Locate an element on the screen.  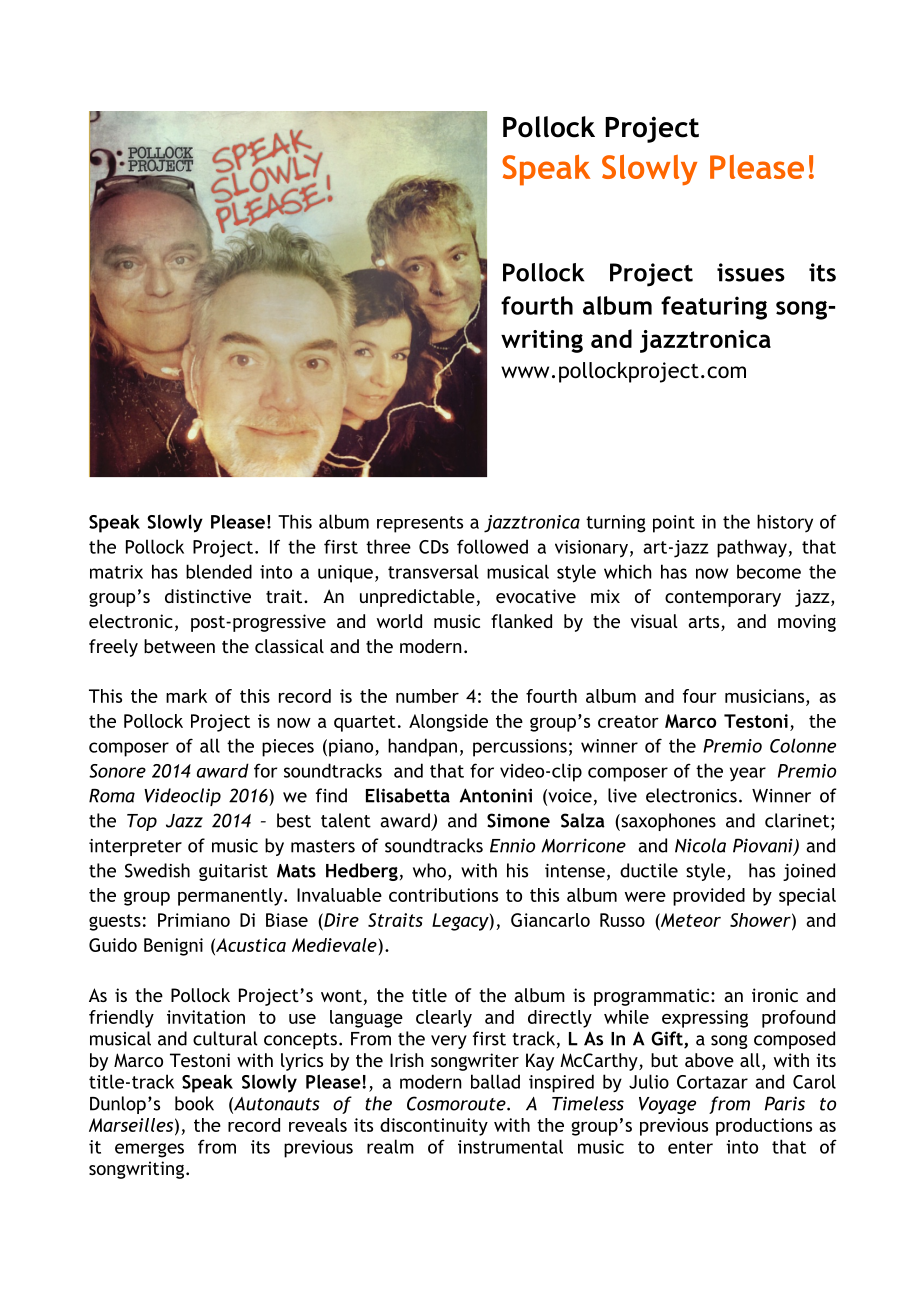
followed is located at coordinates (492, 546).
